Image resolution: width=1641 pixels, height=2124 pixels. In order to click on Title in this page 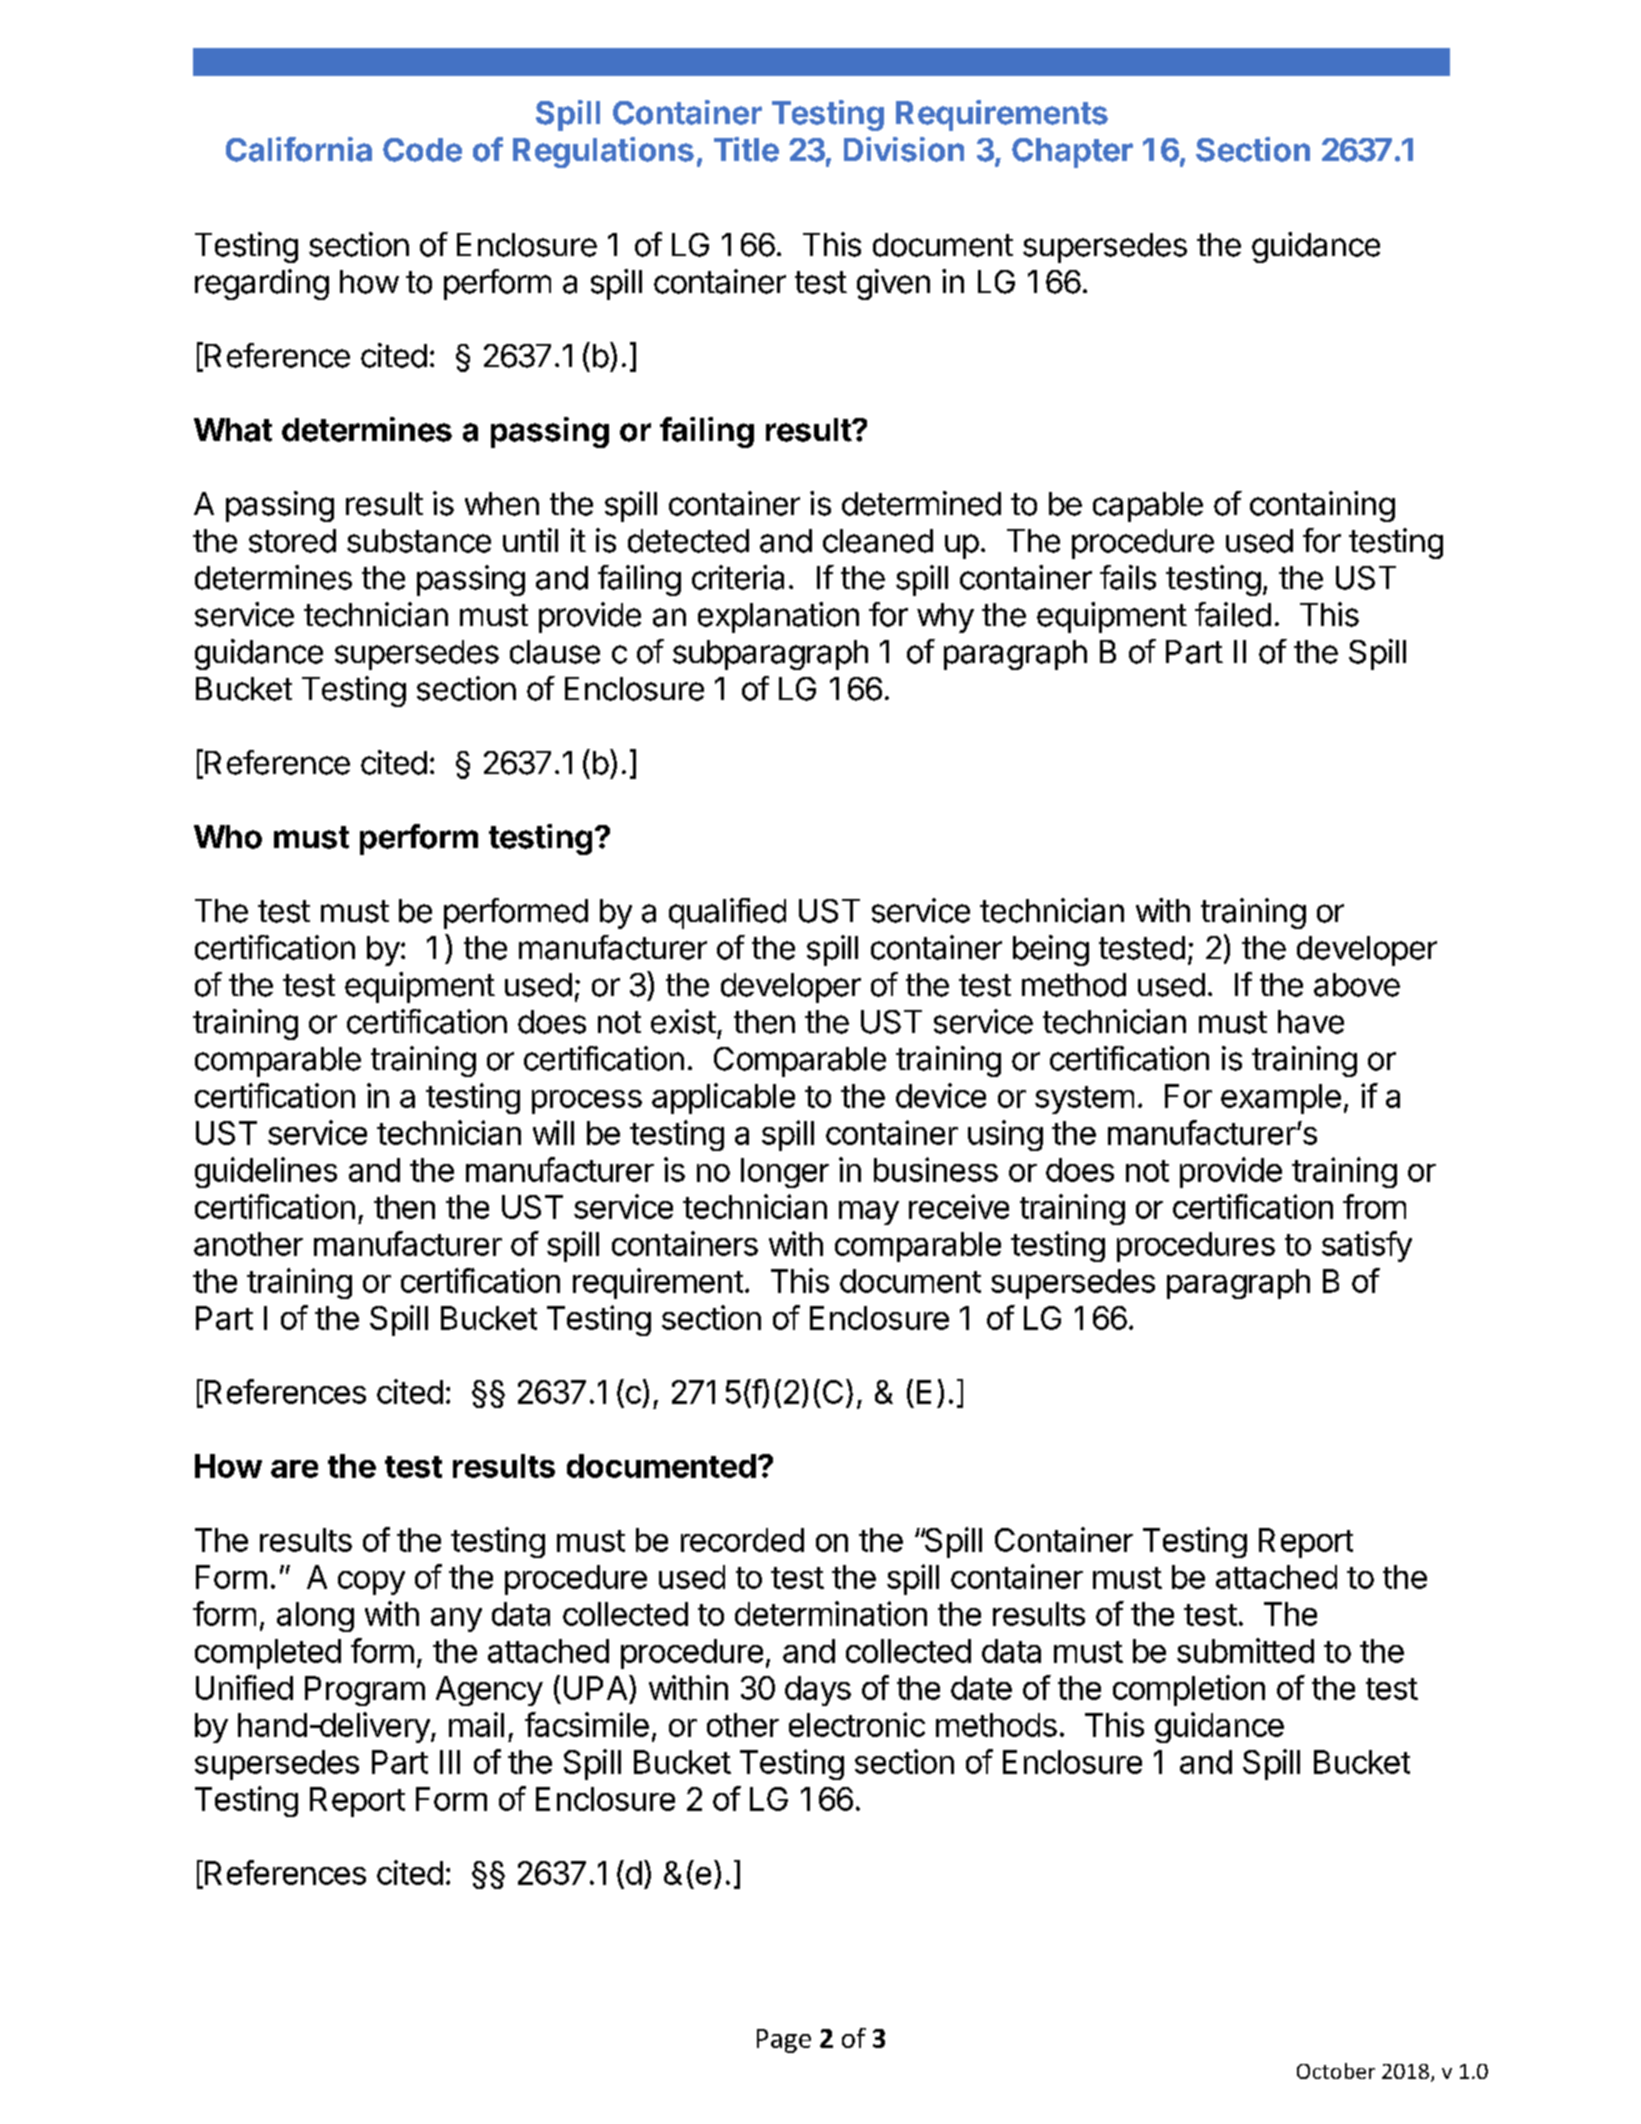, I will do `click(746, 149)`.
